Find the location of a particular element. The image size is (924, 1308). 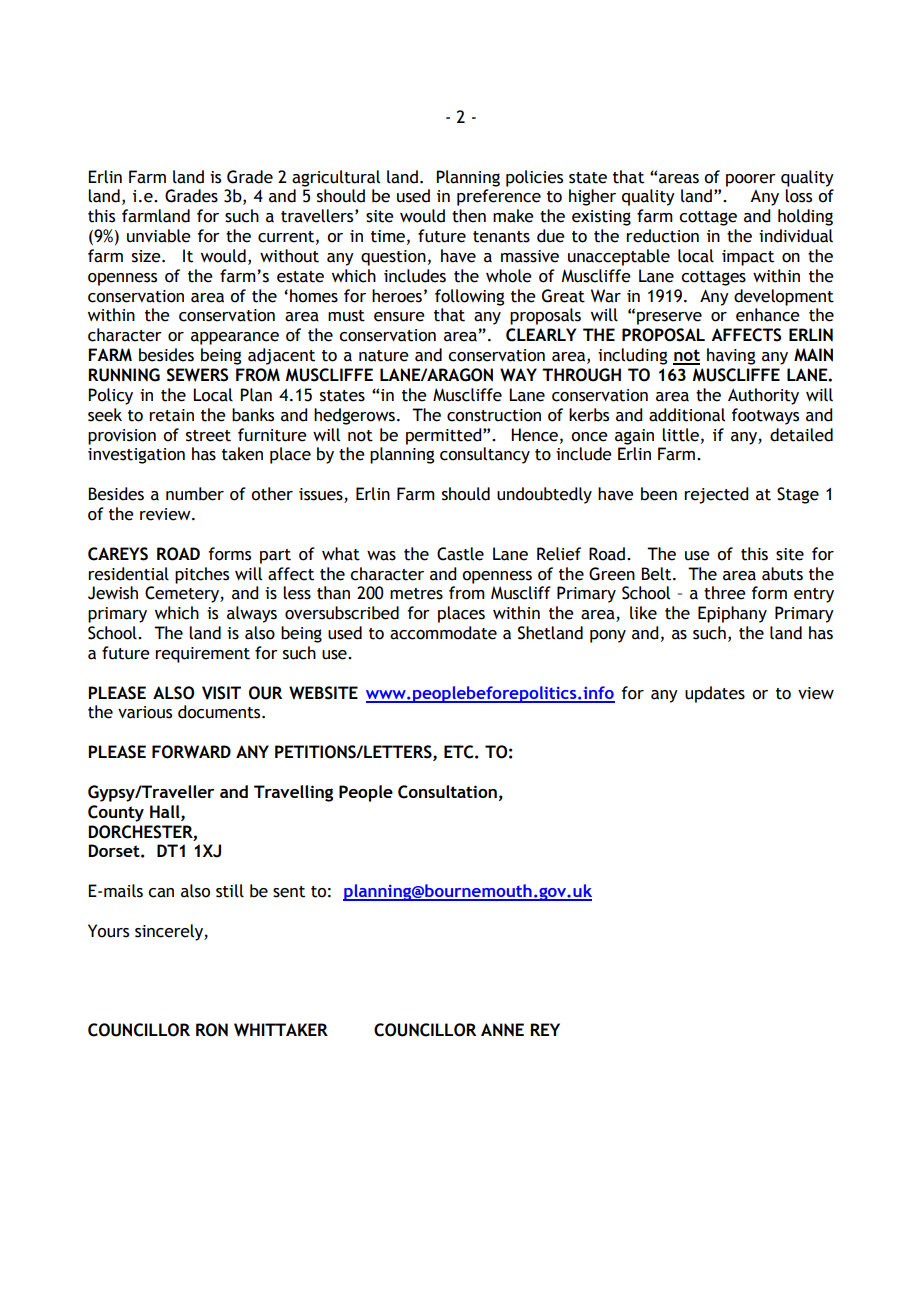

ANNE is located at coordinates (502, 1030).
